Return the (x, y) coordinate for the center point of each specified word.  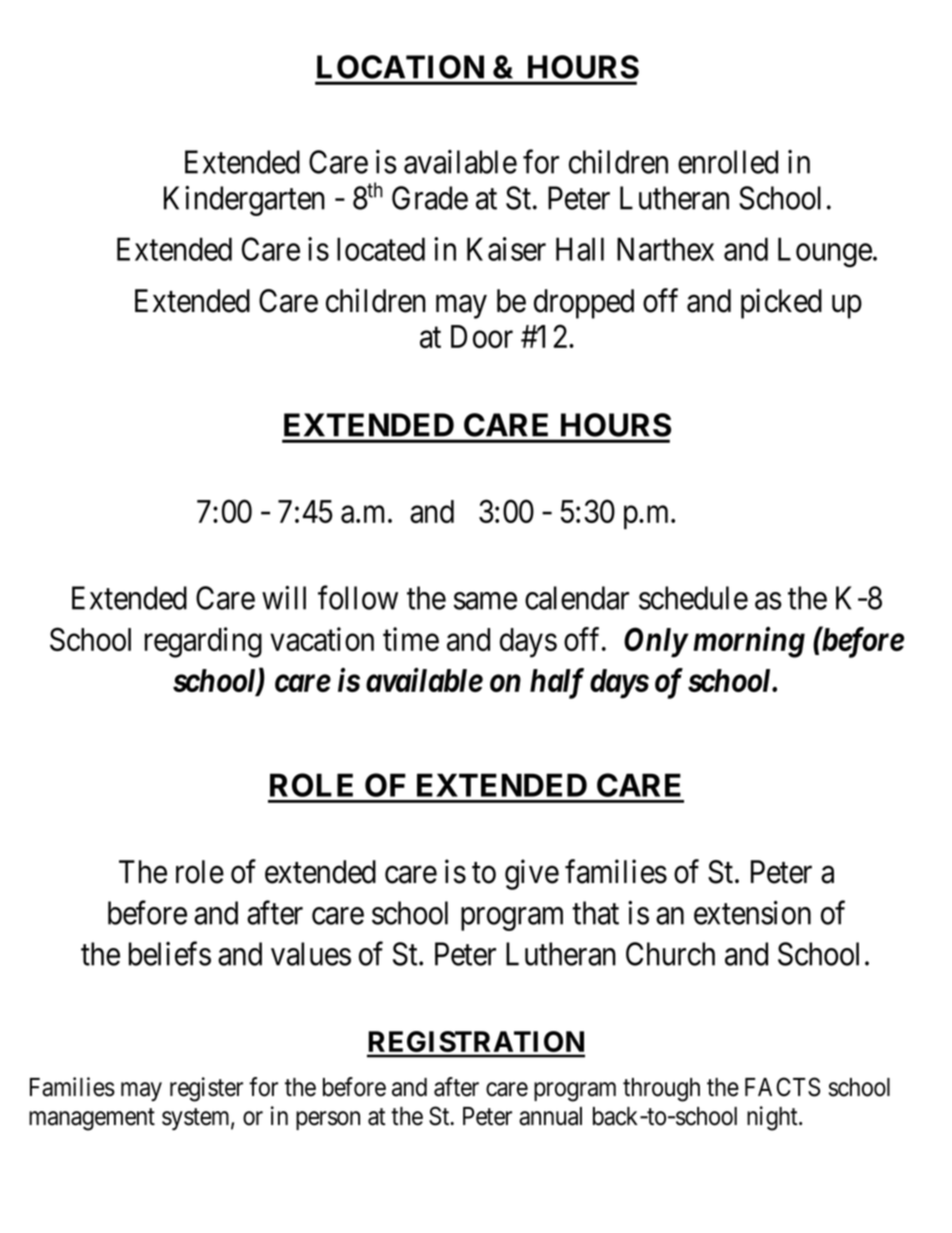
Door (482, 336)
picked (781, 303)
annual (550, 1116)
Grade (430, 198)
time (411, 639)
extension (752, 913)
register (206, 1089)
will (284, 598)
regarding (203, 642)
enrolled (728, 162)
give (532, 874)
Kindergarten (244, 201)
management (92, 1119)
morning (749, 642)
